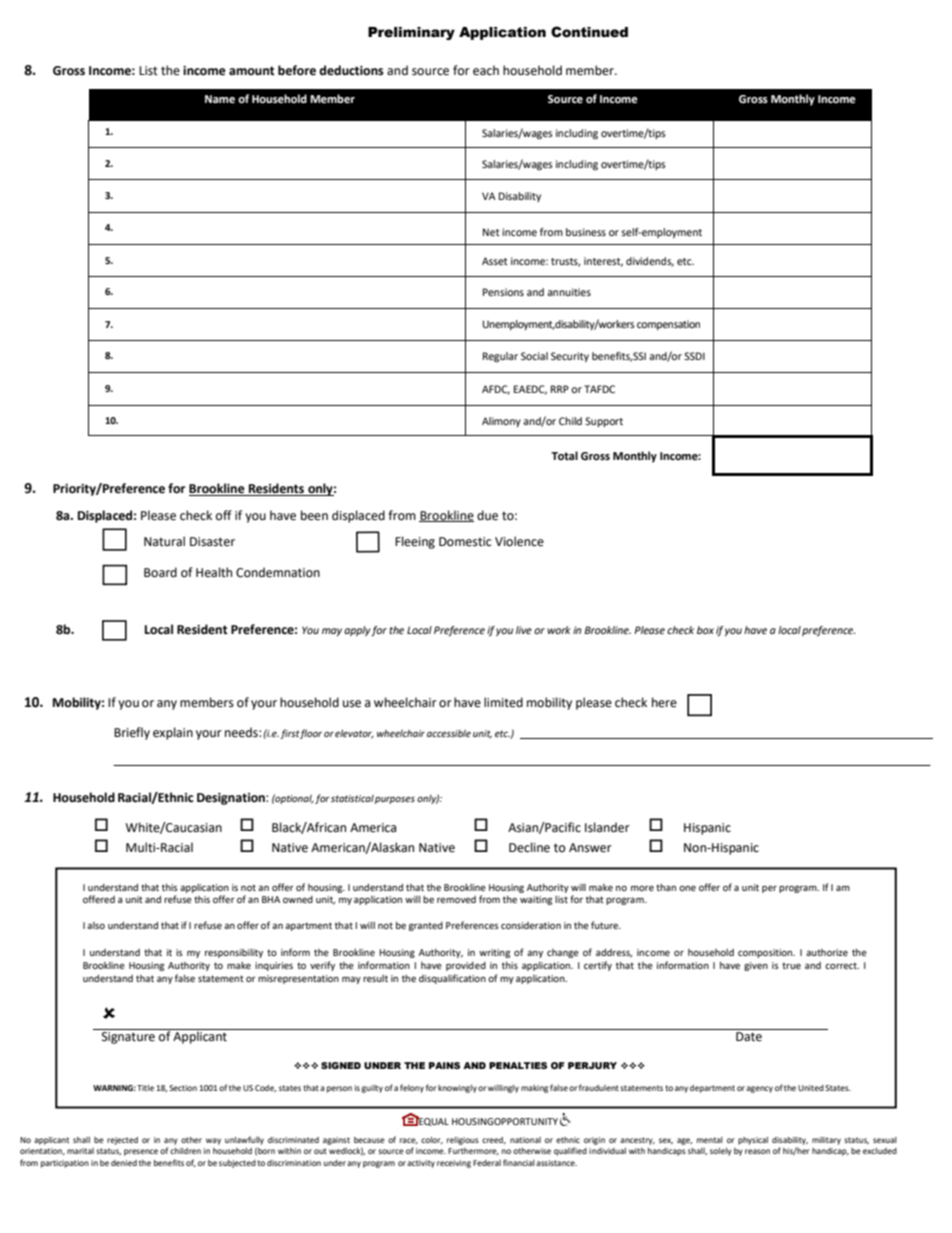  What do you see at coordinates (705, 630) in the document?
I see `box` at bounding box center [705, 630].
